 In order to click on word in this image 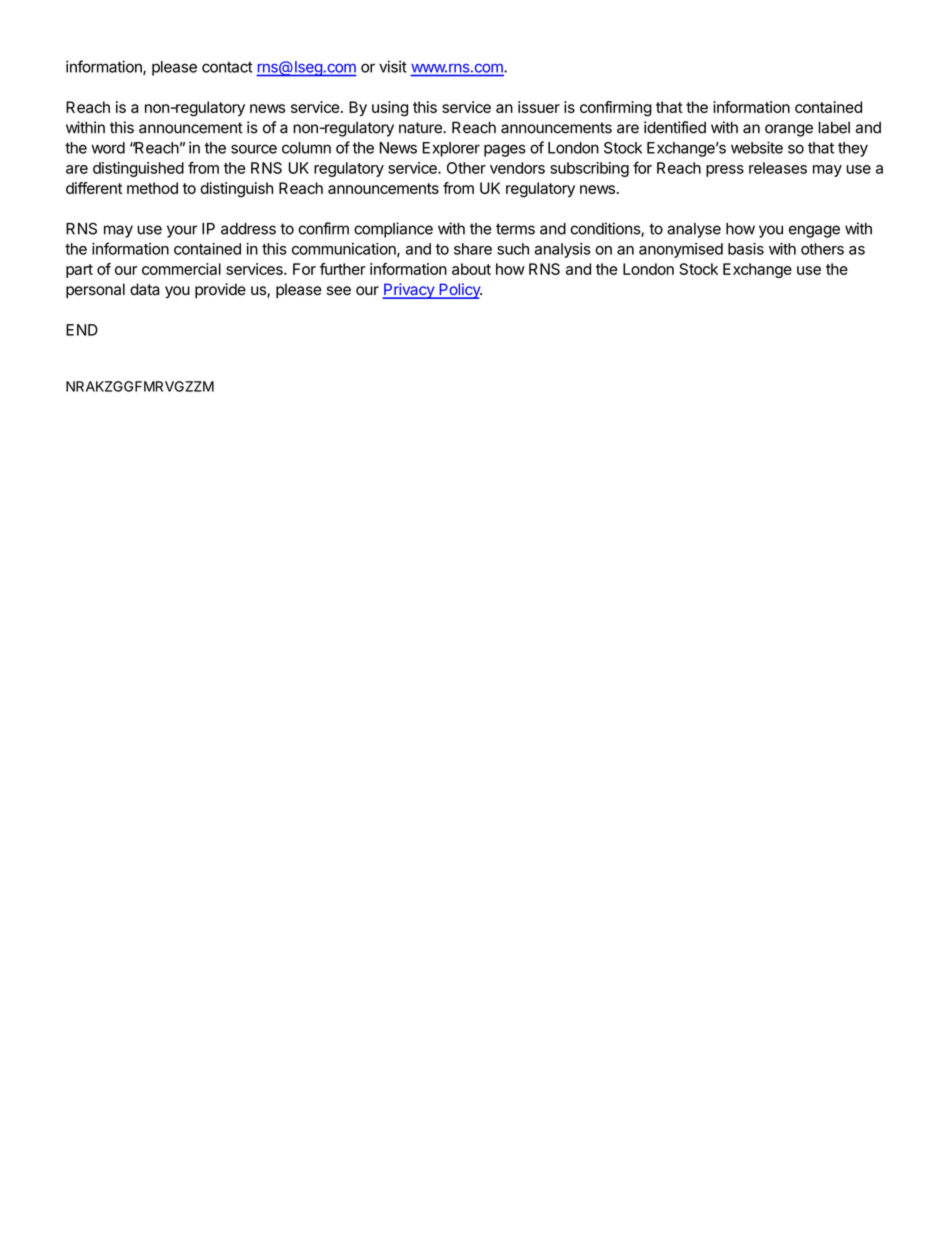, I will do `click(108, 148)`.
